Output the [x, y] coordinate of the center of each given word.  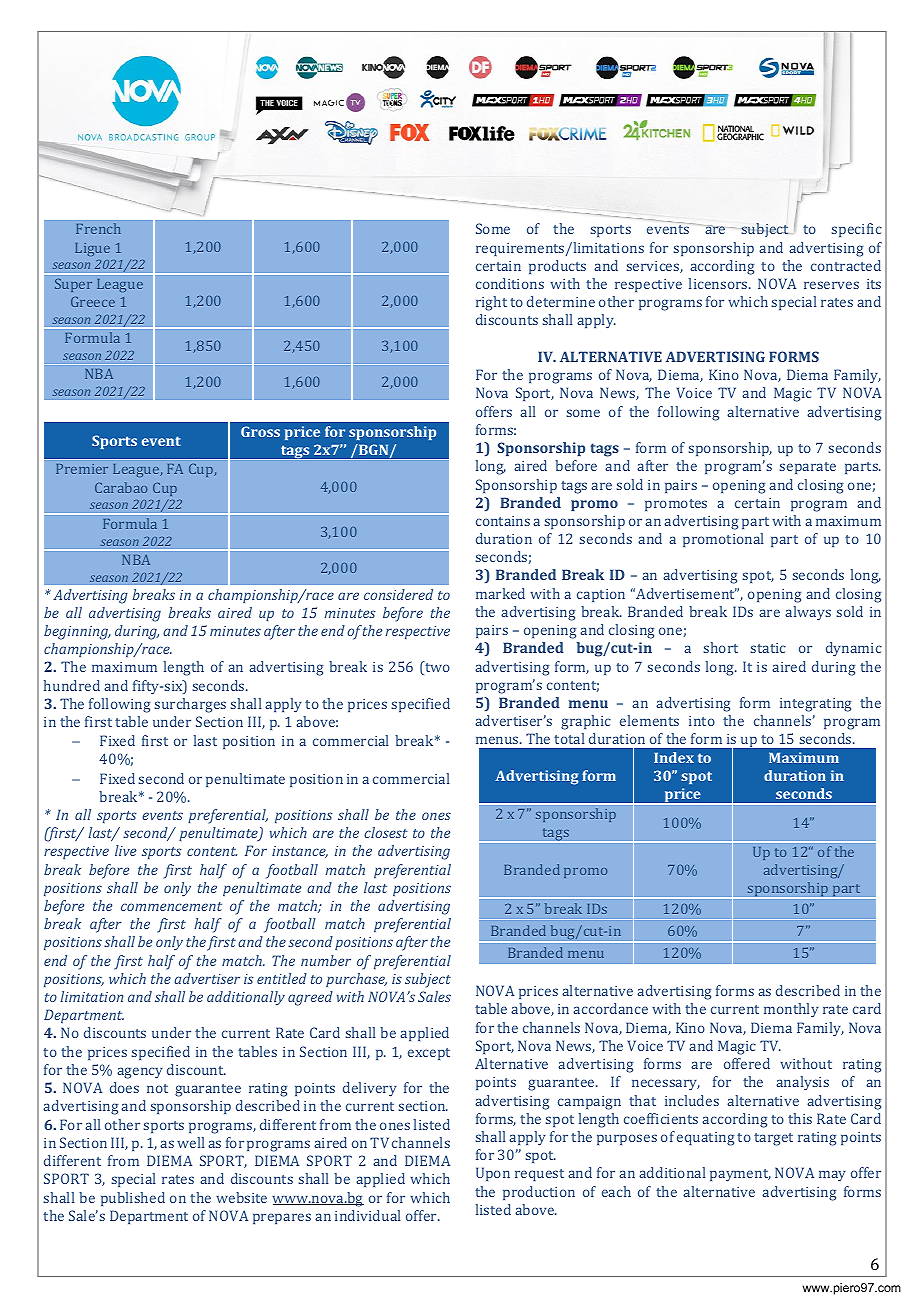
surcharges [190, 705]
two [436, 668]
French [98, 228]
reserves [831, 285]
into [702, 721]
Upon [493, 1174]
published [133, 1199]
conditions [510, 283]
